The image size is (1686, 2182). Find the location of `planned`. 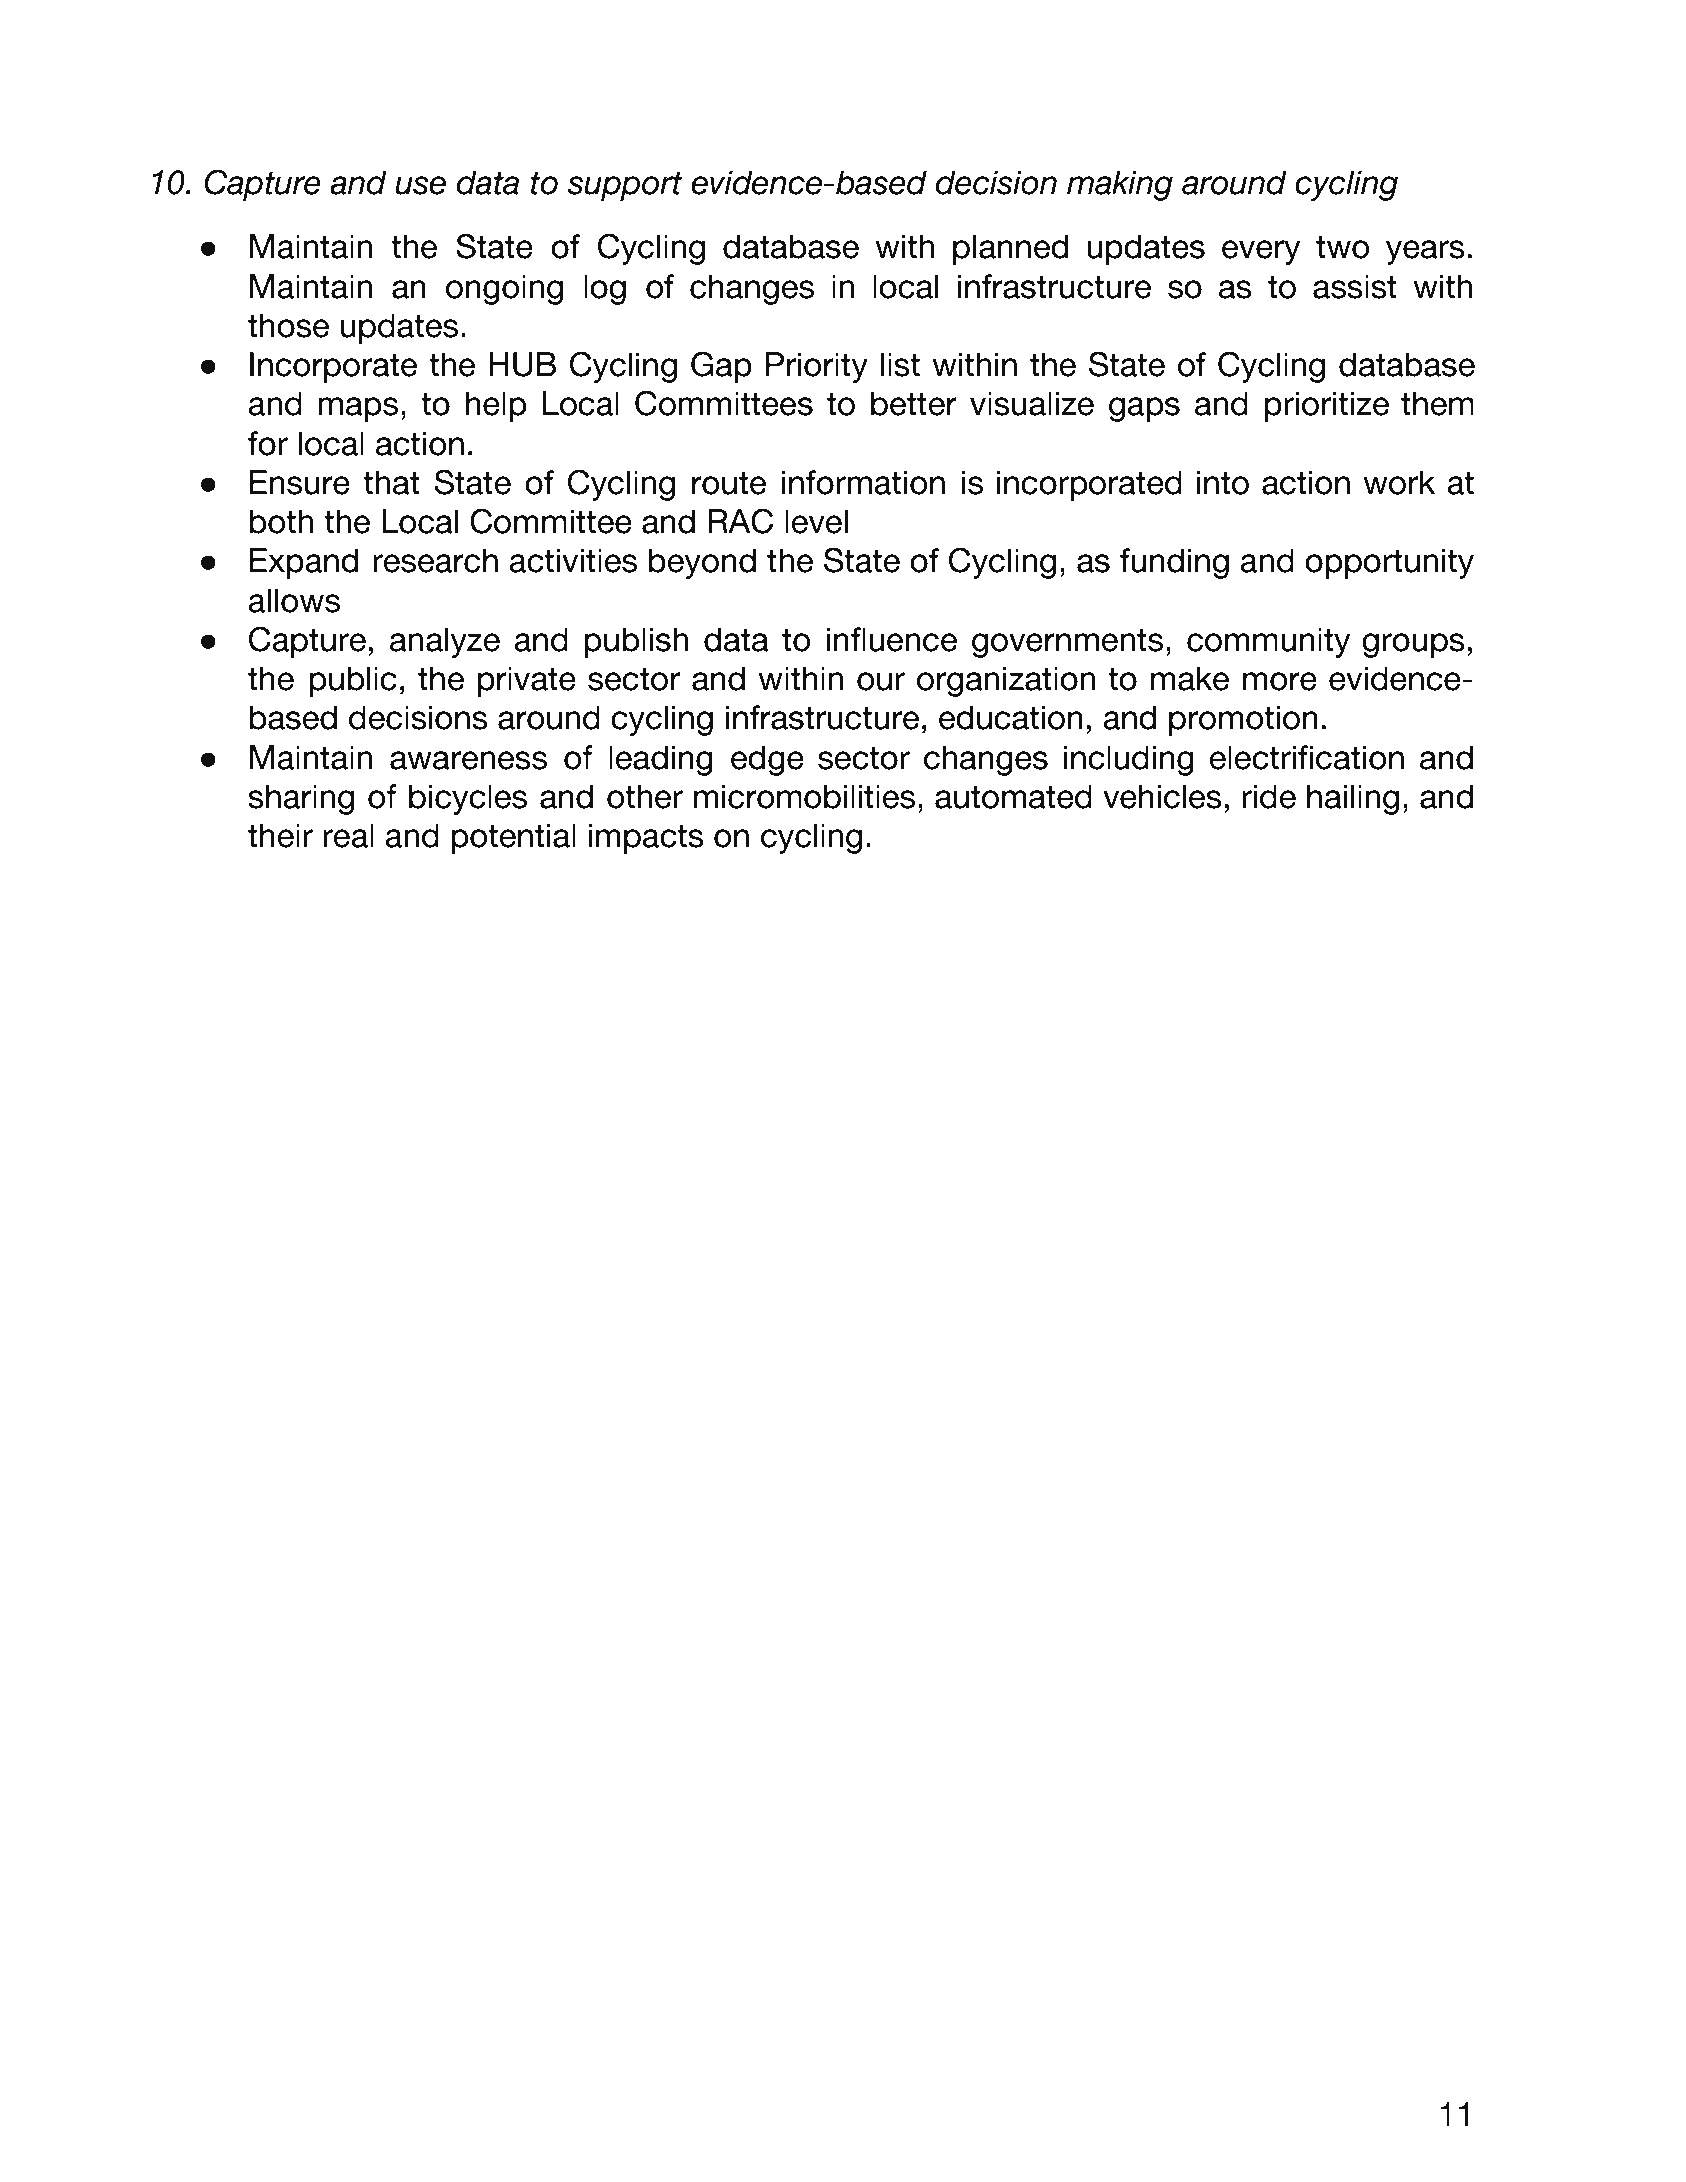

planned is located at coordinates (1010, 250).
